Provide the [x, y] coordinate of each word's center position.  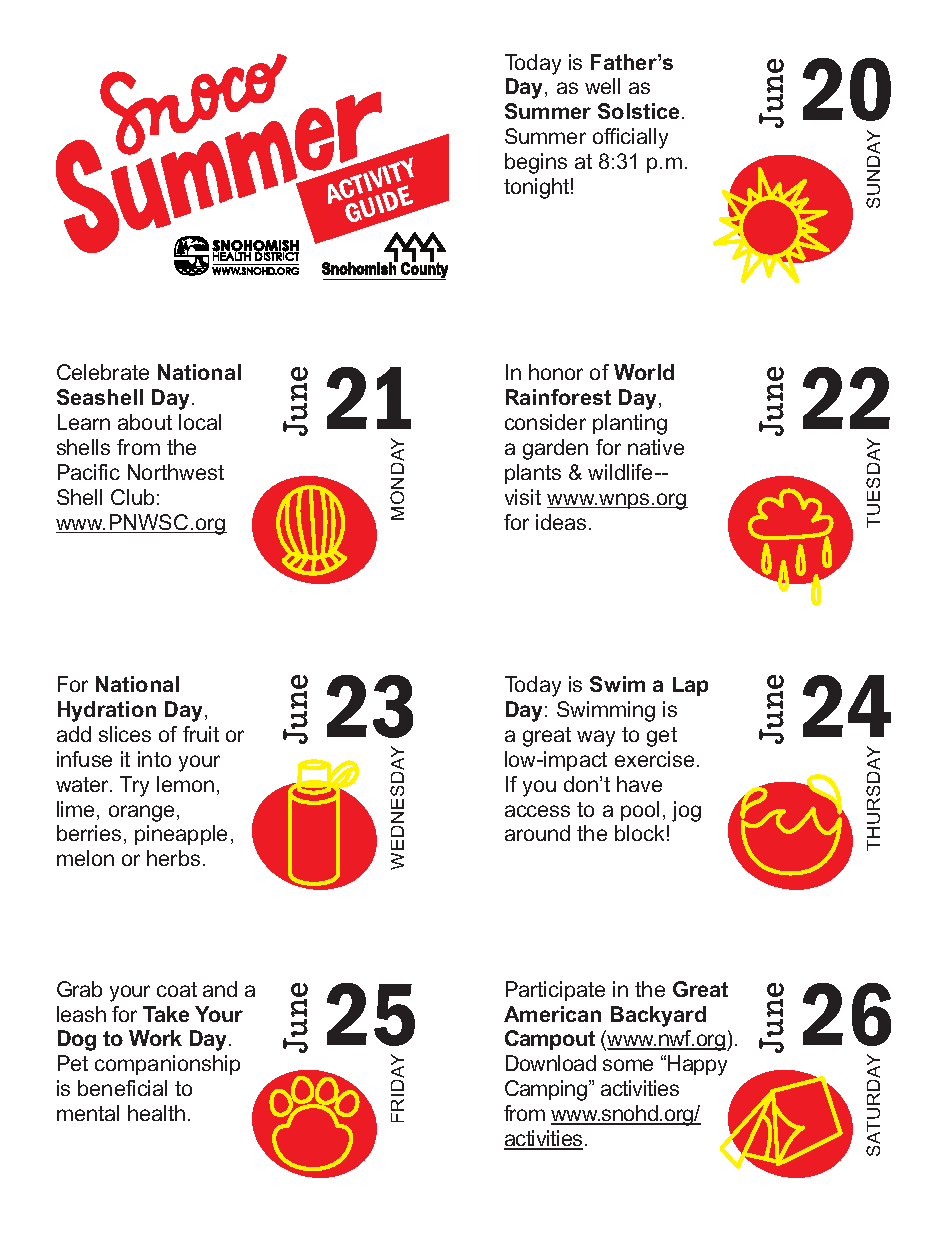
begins [536, 163]
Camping [547, 1090]
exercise [654, 759]
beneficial [122, 1088]
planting [630, 424]
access [537, 811]
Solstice [638, 111]
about [145, 422]
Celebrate [103, 372]
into [154, 759]
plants [533, 474]
